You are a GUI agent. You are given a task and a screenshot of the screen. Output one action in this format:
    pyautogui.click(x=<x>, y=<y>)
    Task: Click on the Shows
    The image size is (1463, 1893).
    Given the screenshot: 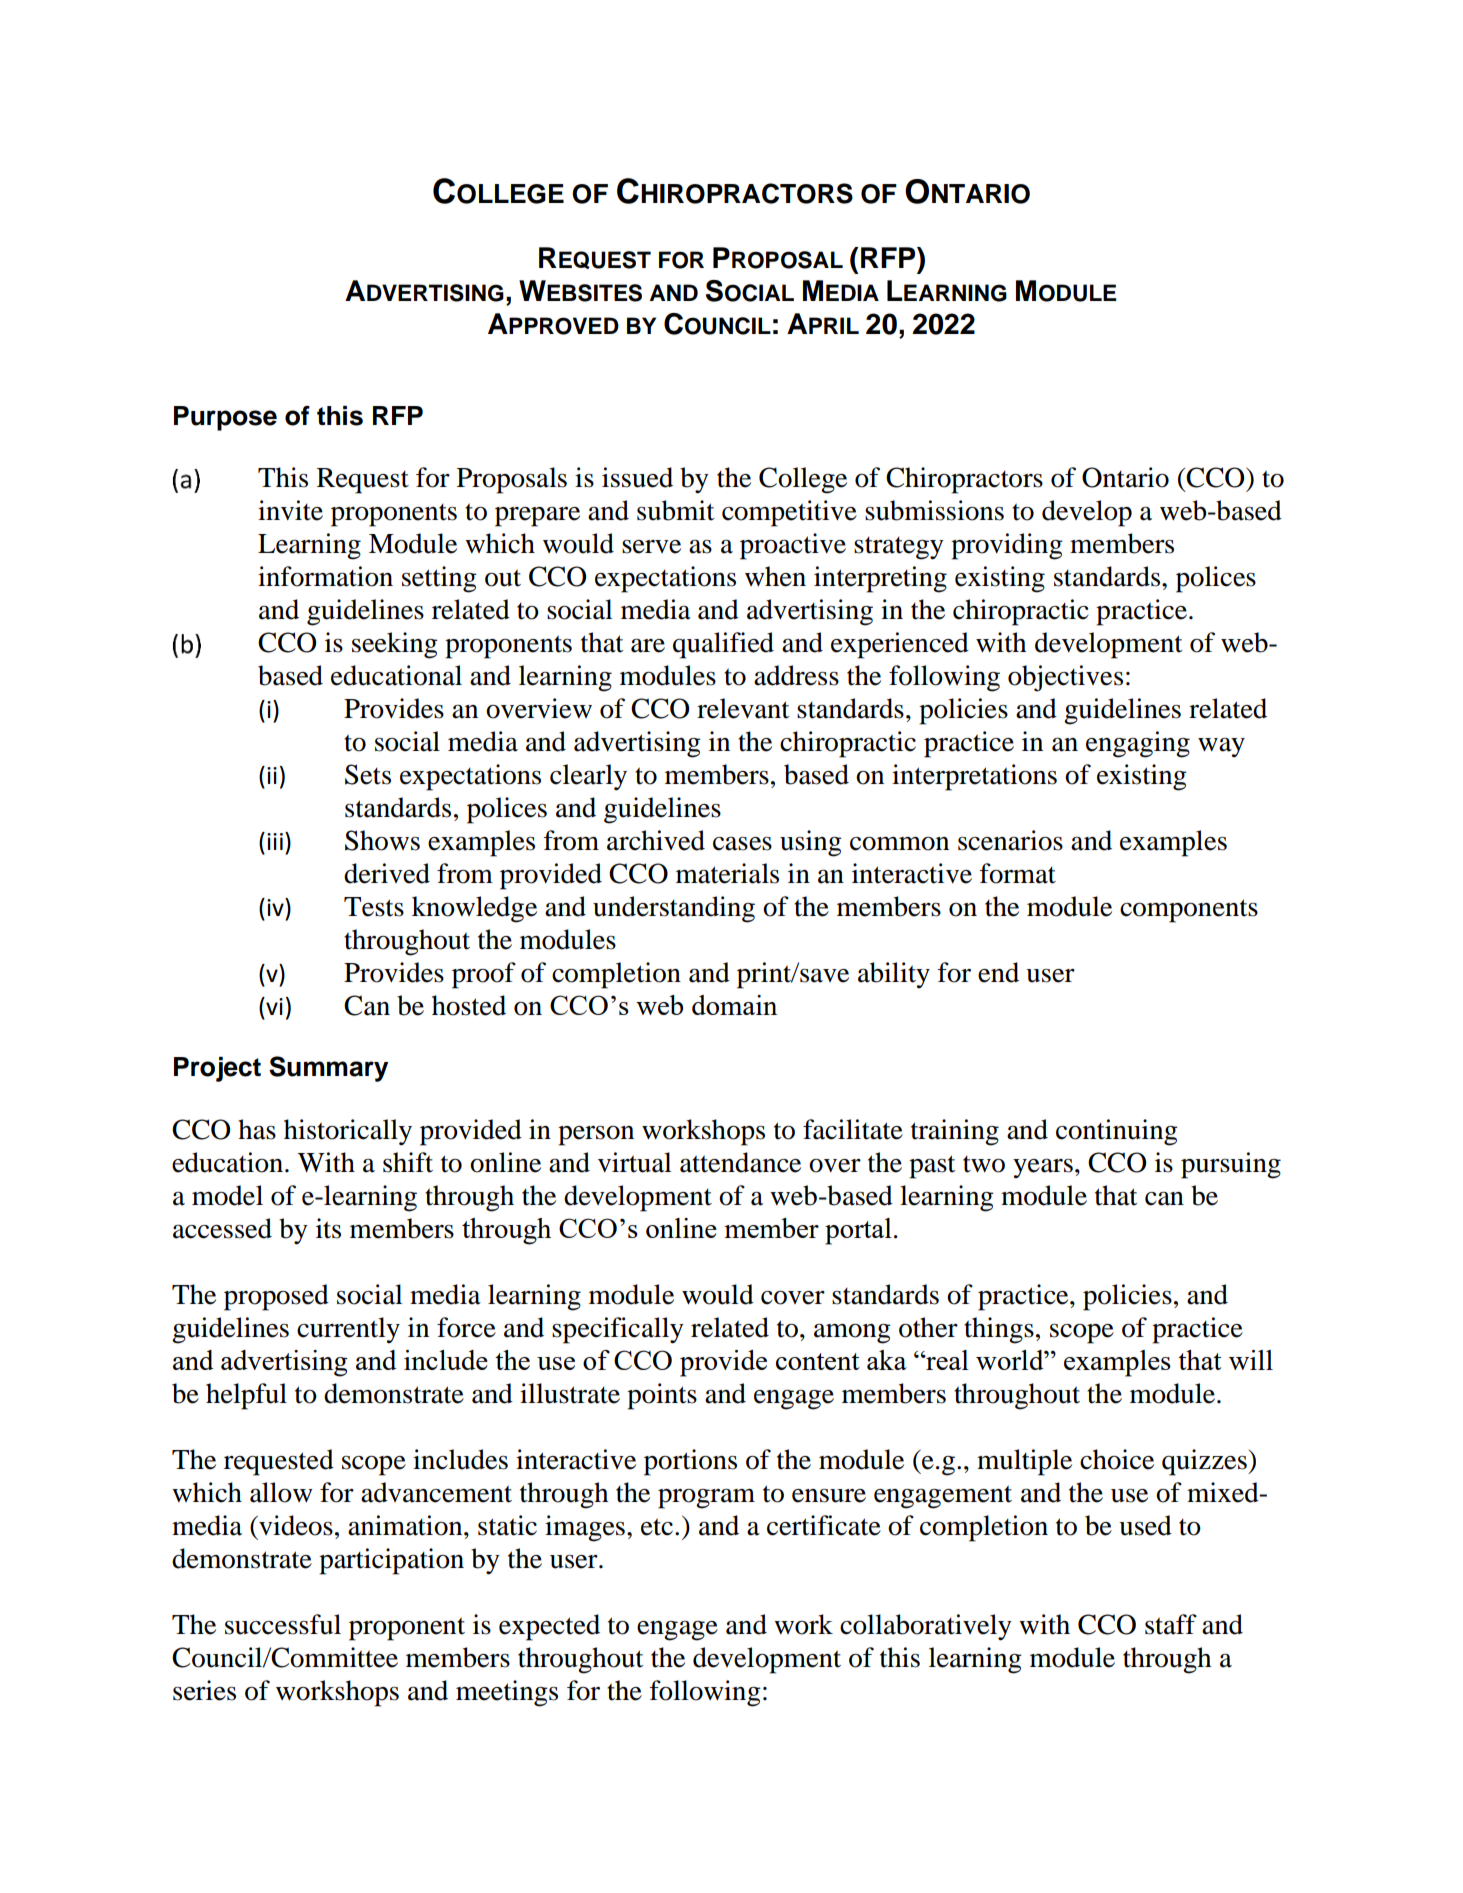 What is the action you would take?
    pyautogui.click(x=382, y=840)
